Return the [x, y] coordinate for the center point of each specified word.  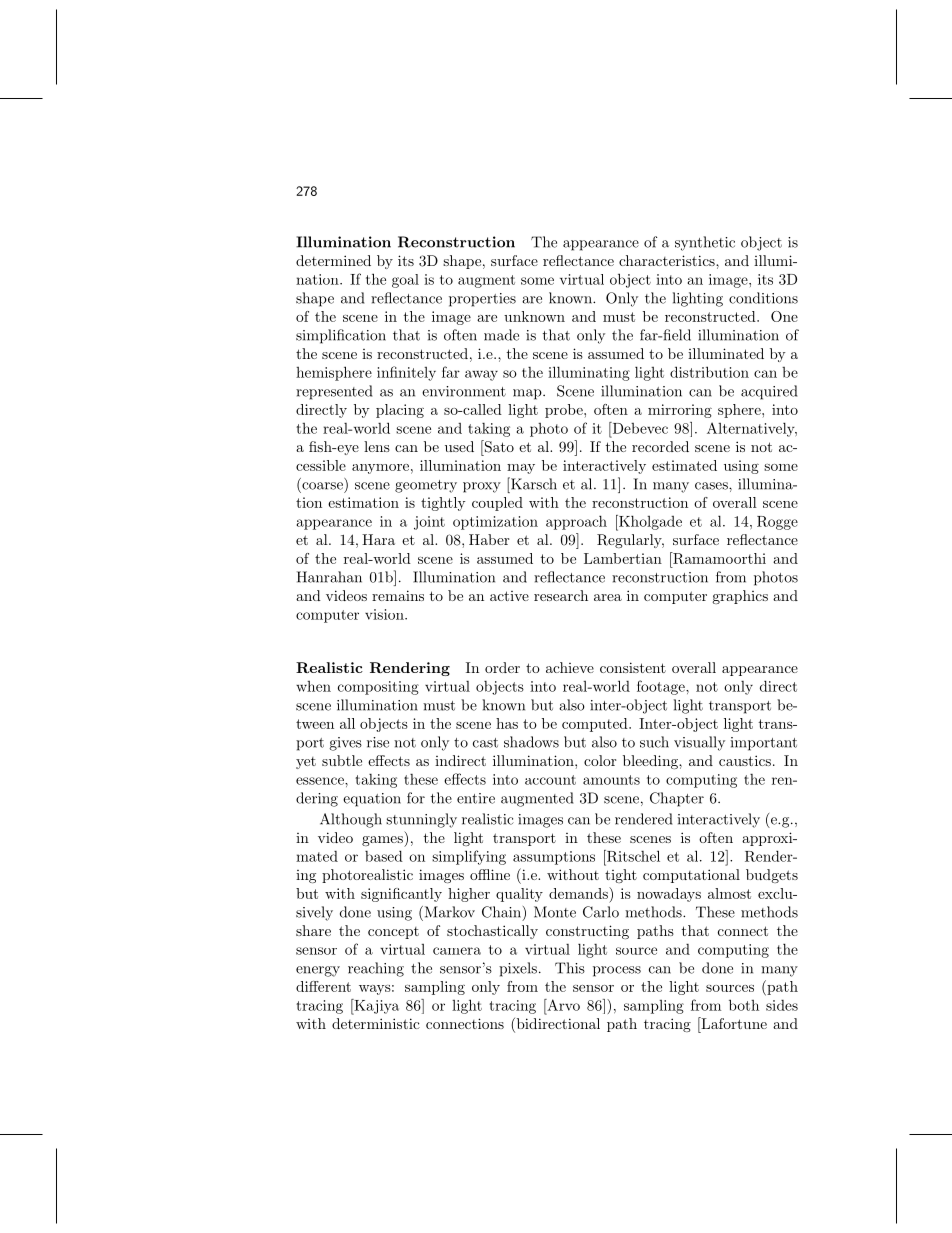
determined [333, 260]
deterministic [376, 1023]
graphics [740, 597]
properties [482, 300]
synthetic [705, 243]
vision [385, 614]
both [744, 1005]
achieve [570, 667]
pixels [518, 969]
